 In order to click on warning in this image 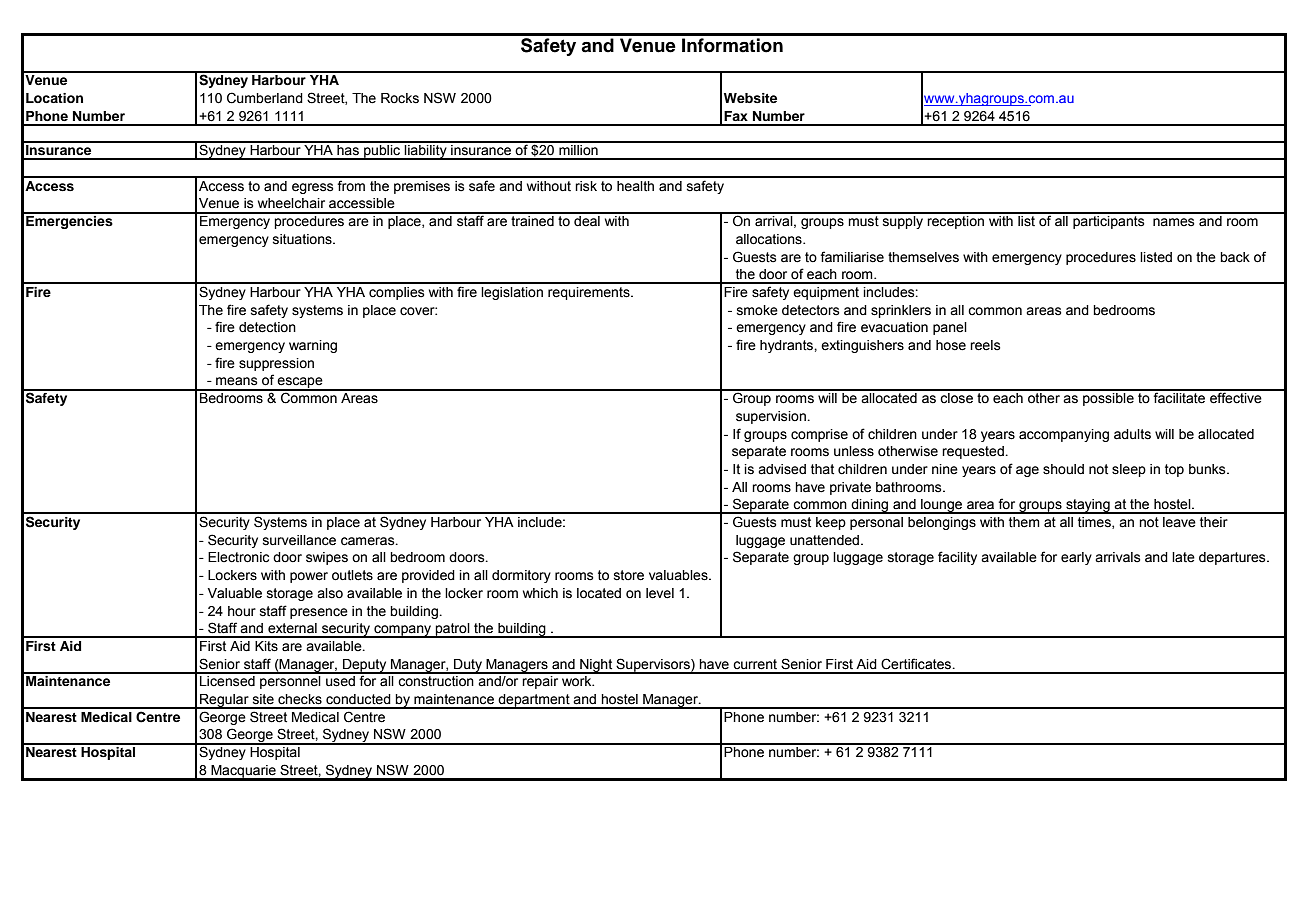, I will do `click(313, 346)`.
